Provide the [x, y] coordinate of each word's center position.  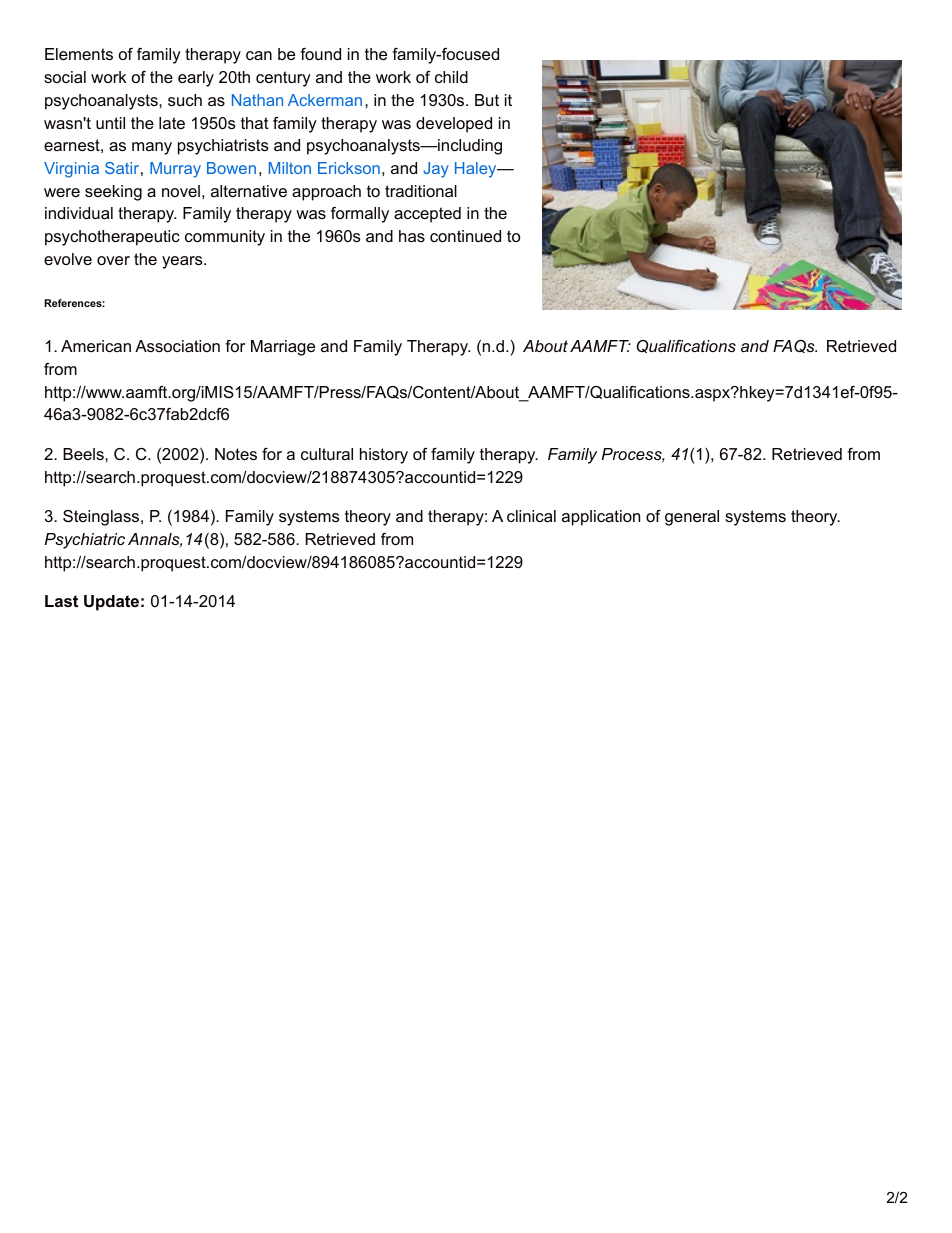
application [601, 518]
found [320, 54]
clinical [531, 516]
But [487, 100]
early [196, 79]
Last [61, 601]
